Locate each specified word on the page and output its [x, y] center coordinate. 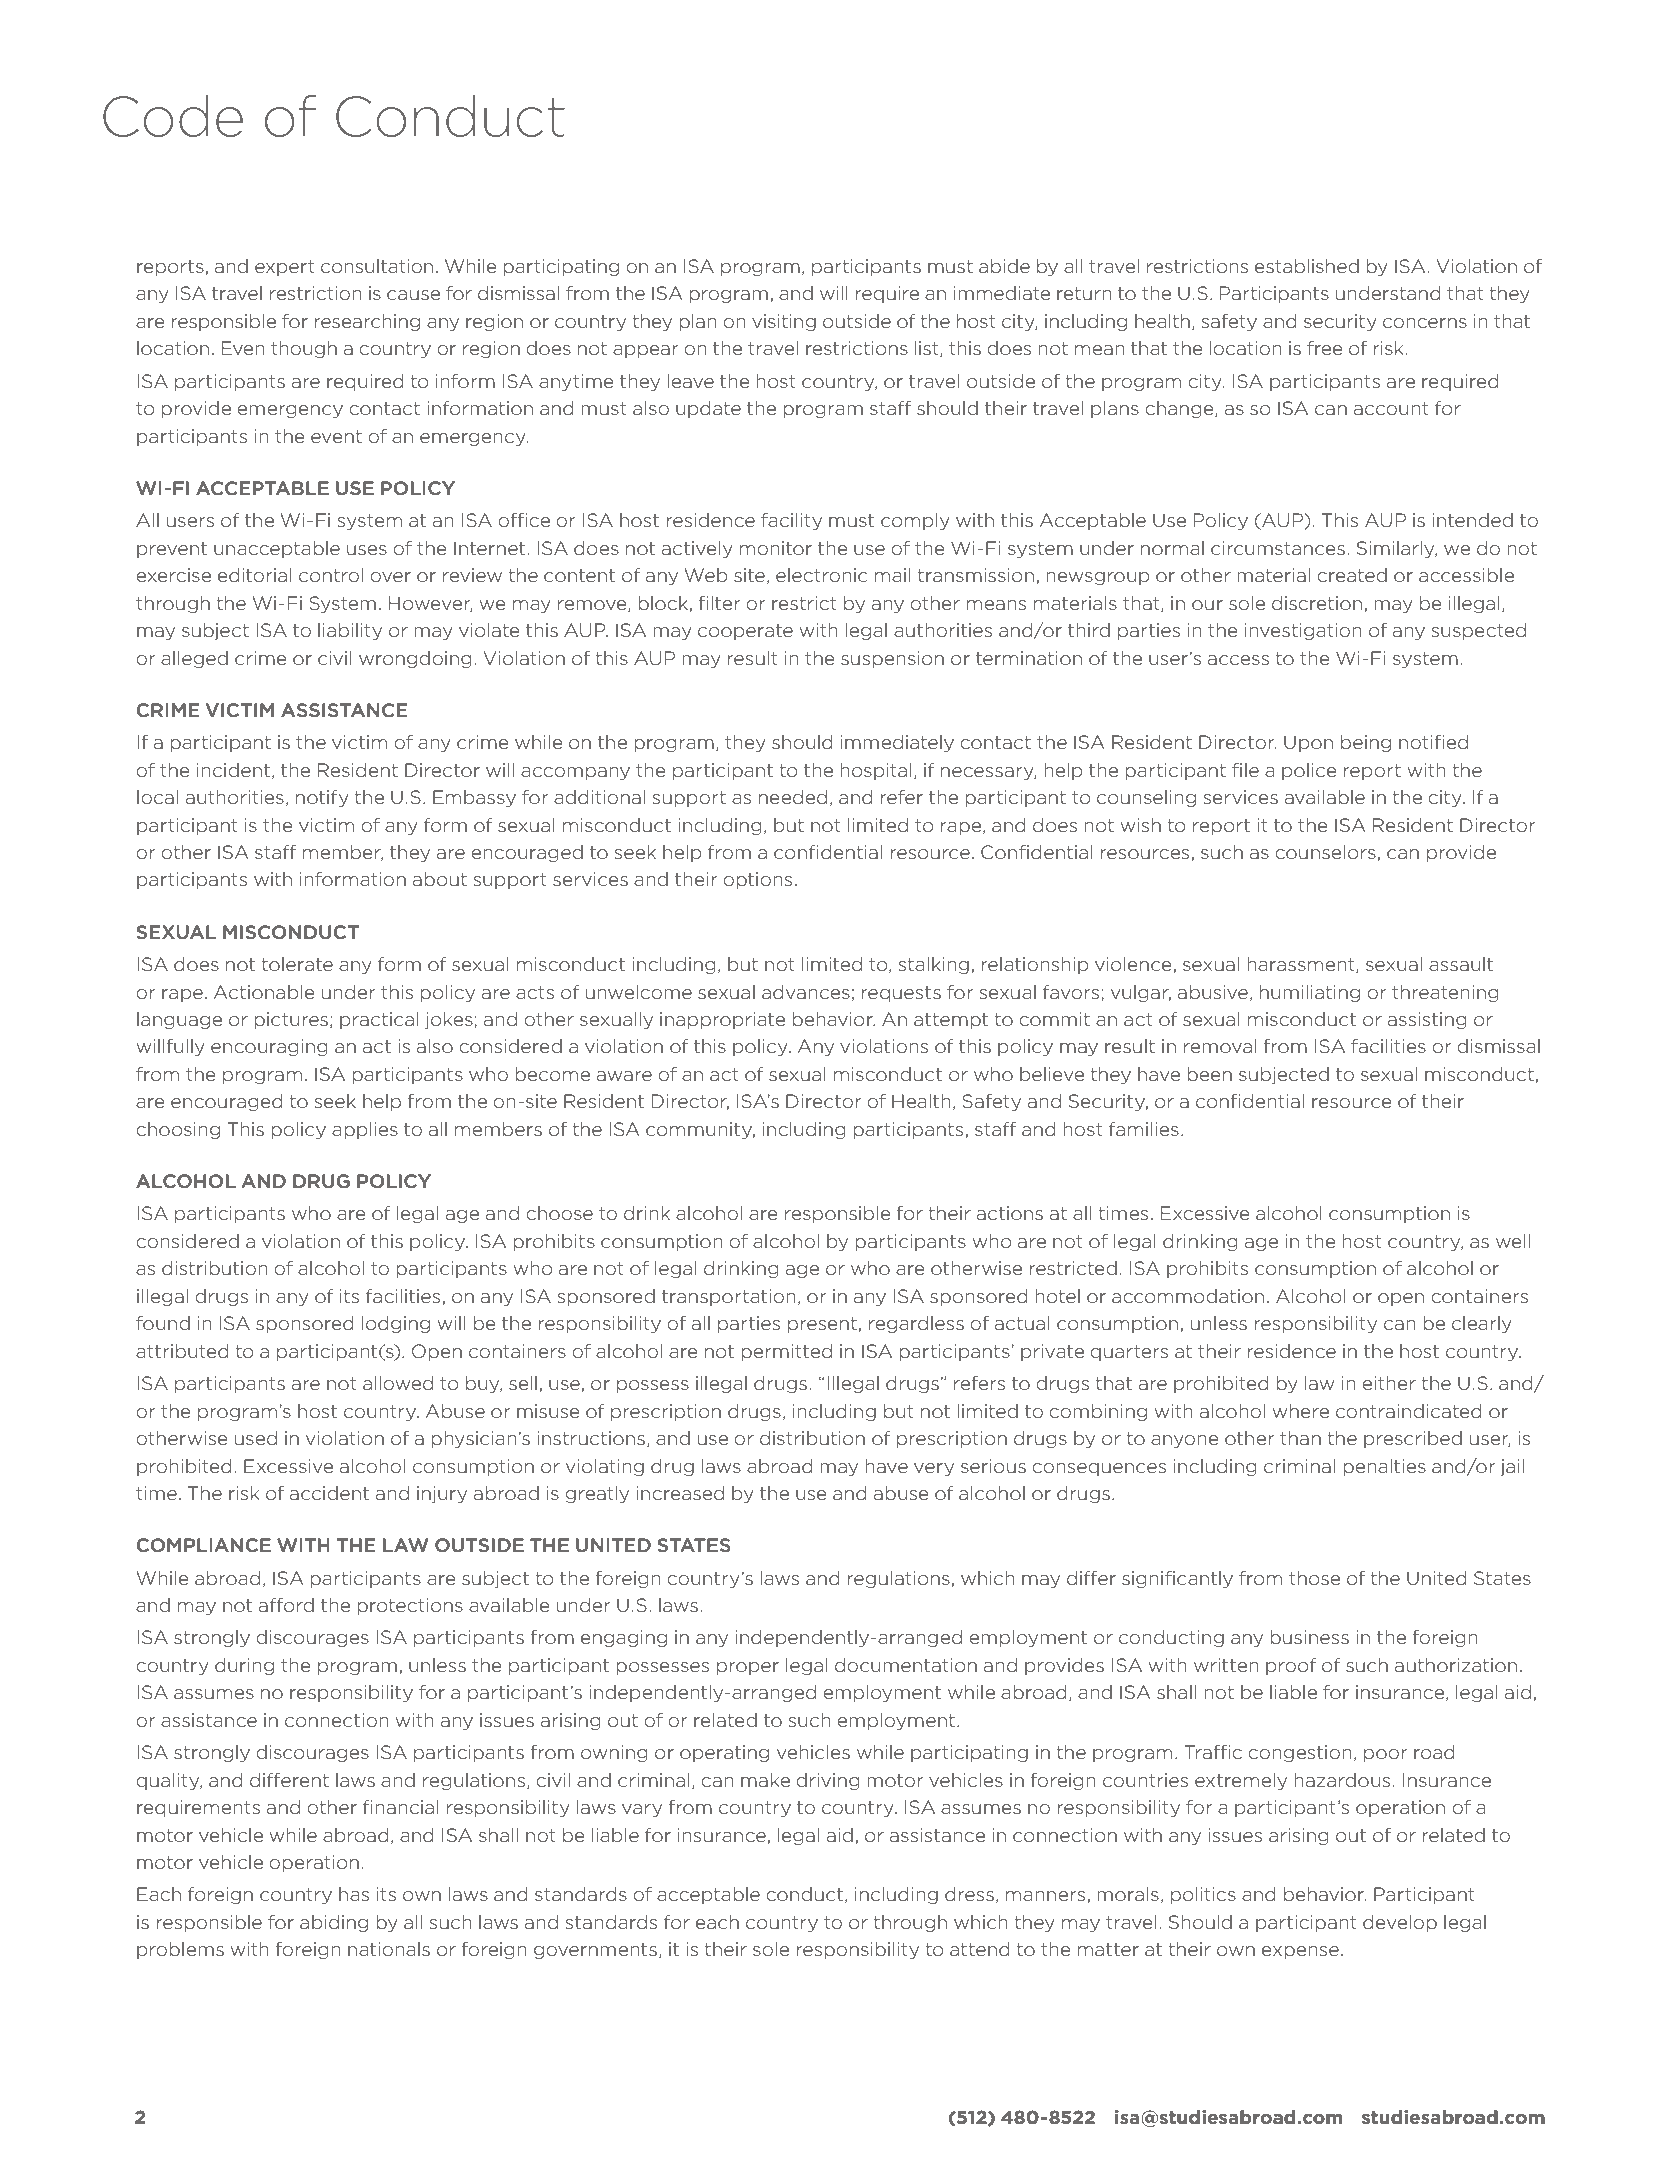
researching [367, 322]
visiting [784, 322]
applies [365, 1130]
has [354, 1894]
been [1209, 1074]
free [1325, 348]
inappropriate [722, 1020]
